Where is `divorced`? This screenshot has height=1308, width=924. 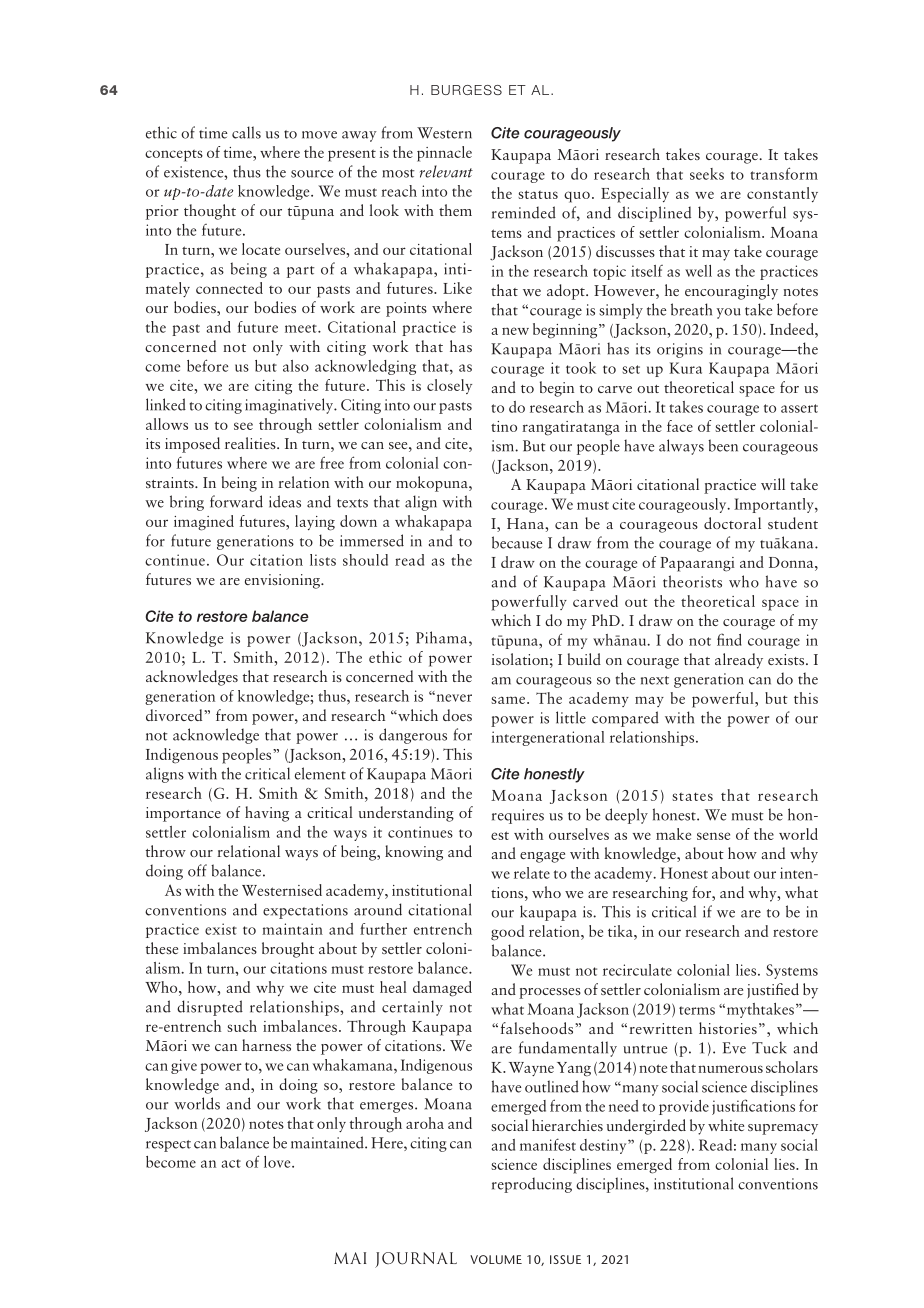
divorced is located at coordinates (175, 715).
